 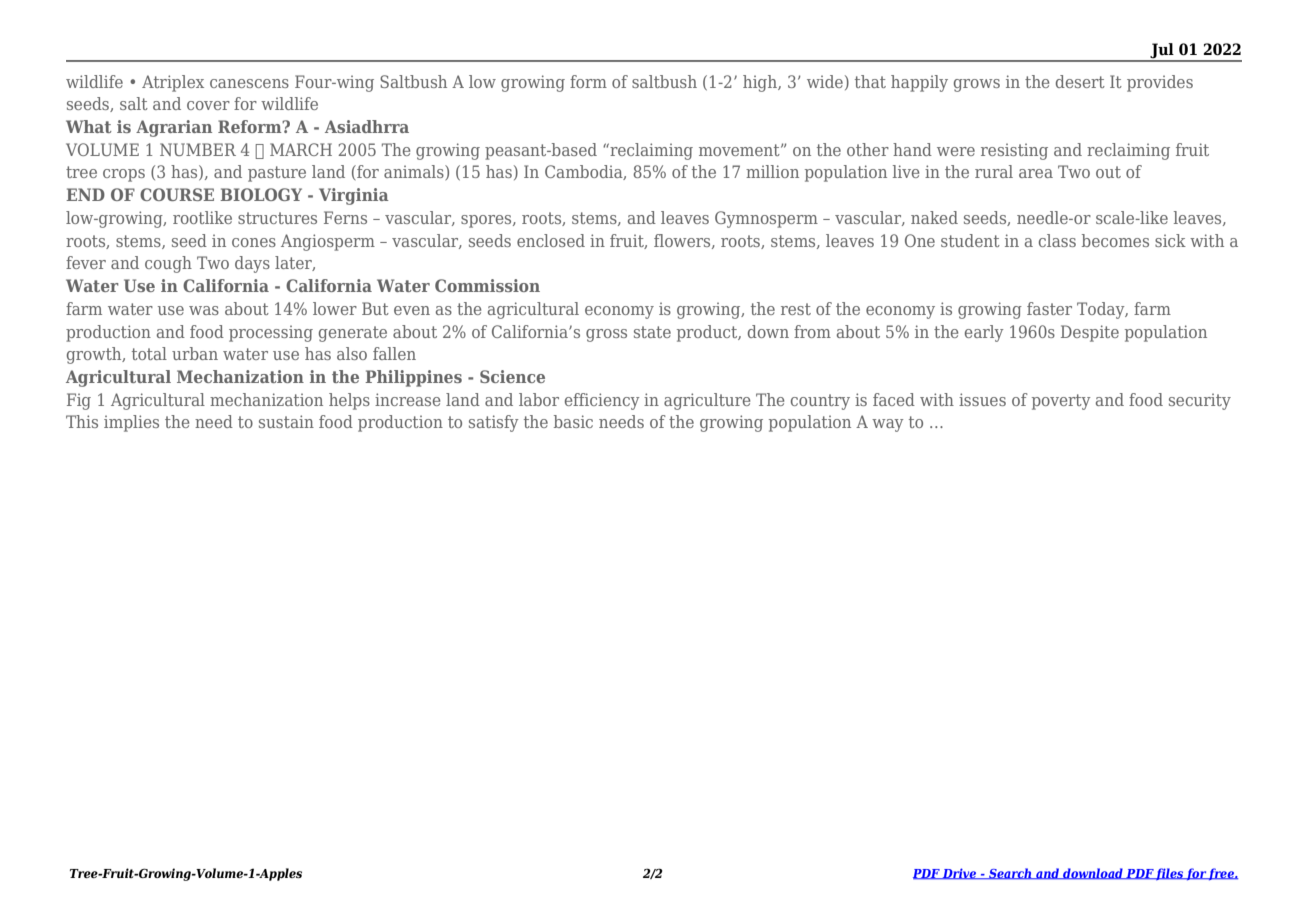 I want to click on Drive, so click(x=960, y=874).
